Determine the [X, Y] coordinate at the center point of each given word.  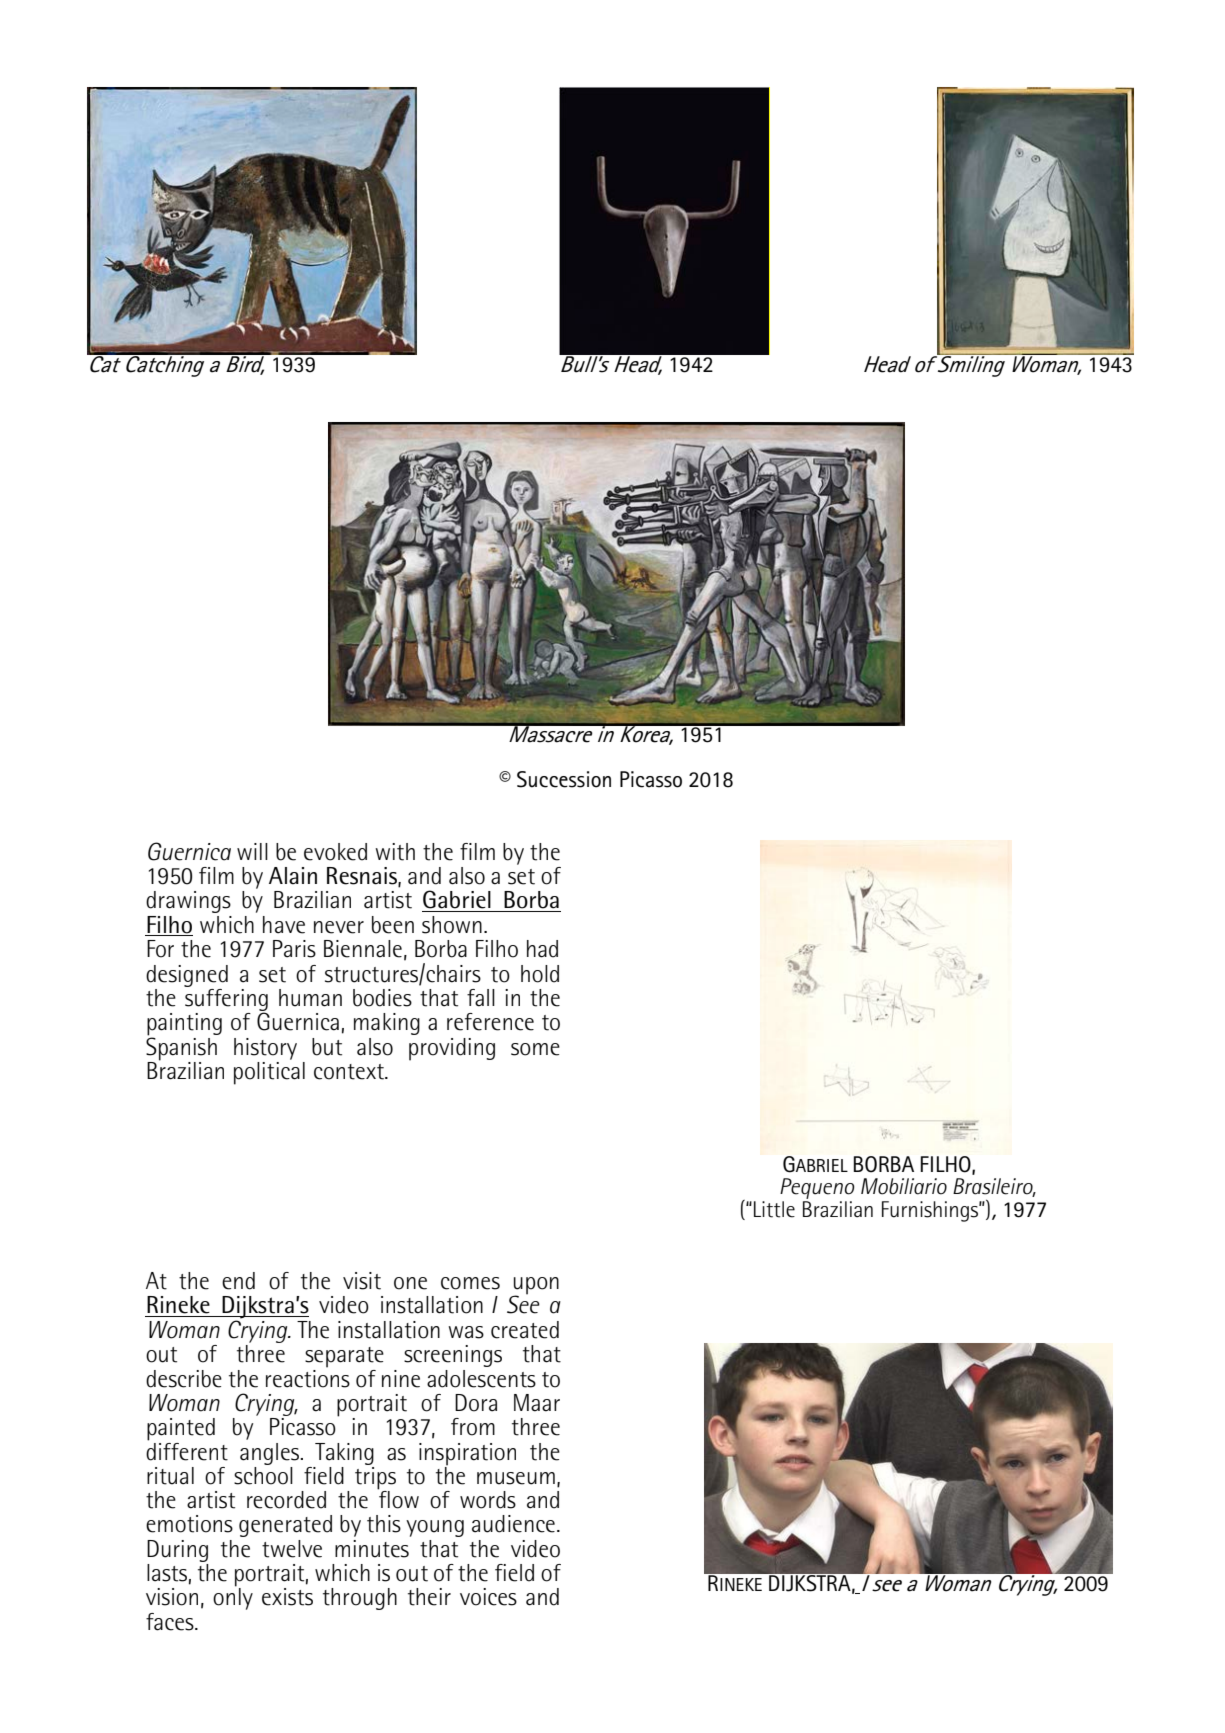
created [525, 1330]
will [252, 851]
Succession [564, 779]
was [466, 1332]
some [535, 1049]
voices [488, 1597]
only [233, 1598]
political [269, 1072]
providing [452, 1049]
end [238, 1281]
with [395, 852]
